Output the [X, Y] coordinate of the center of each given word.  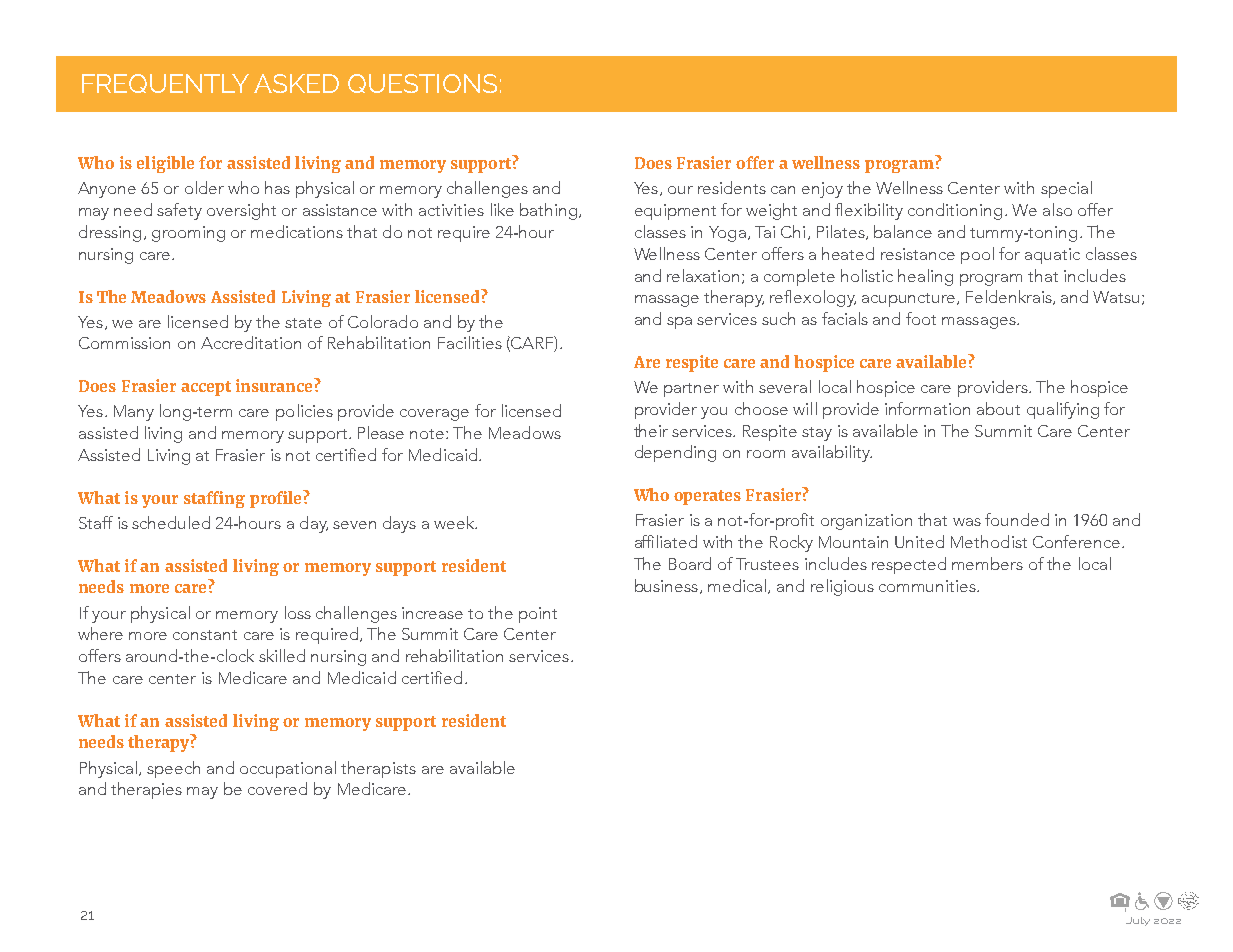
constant [205, 635]
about [998, 408]
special [1066, 189]
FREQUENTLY [165, 83]
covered [277, 788]
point [538, 615]
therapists [378, 769]
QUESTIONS [422, 83]
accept [206, 388]
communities [928, 586]
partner [691, 390]
